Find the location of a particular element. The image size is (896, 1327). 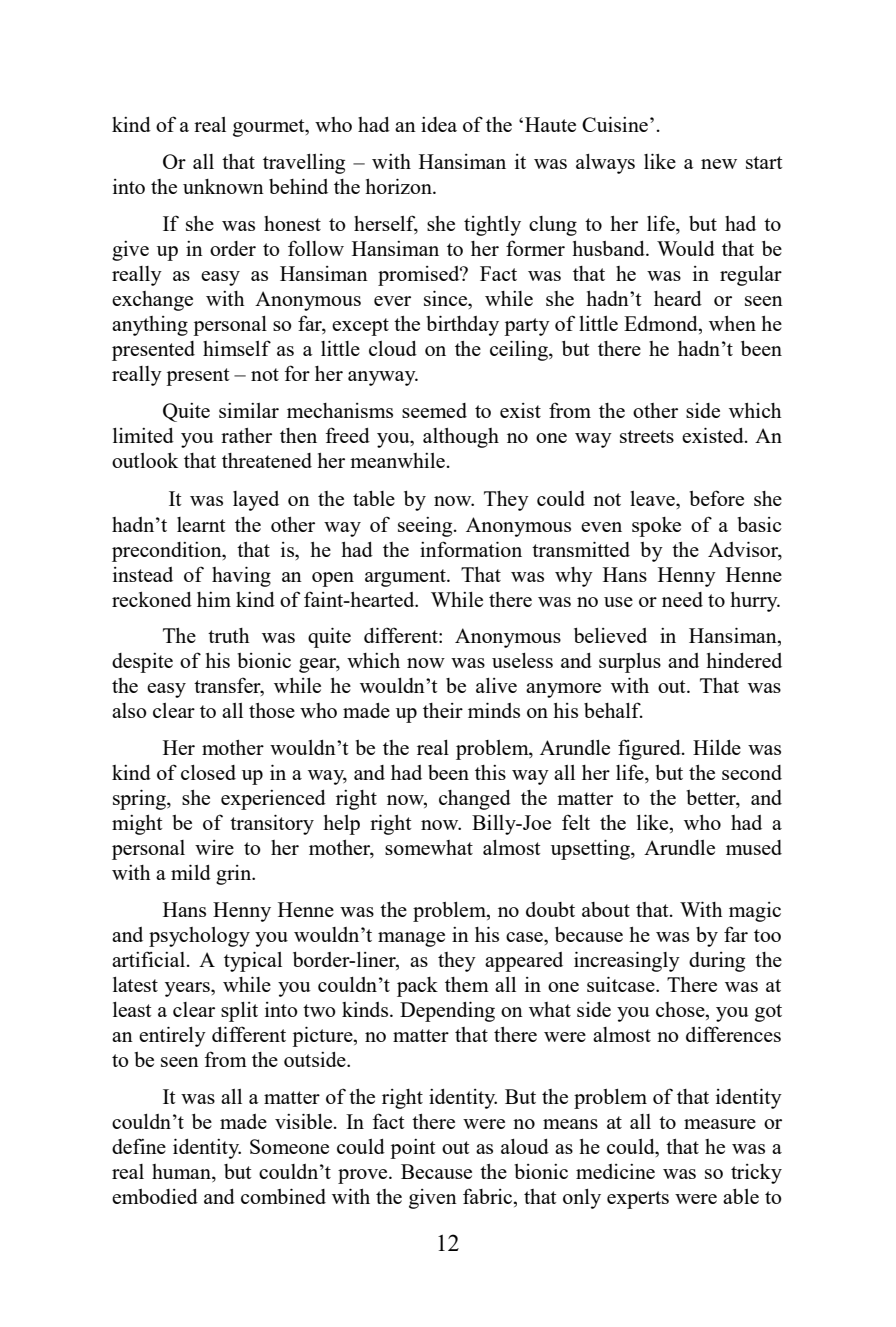

human is located at coordinates (182, 1171).
